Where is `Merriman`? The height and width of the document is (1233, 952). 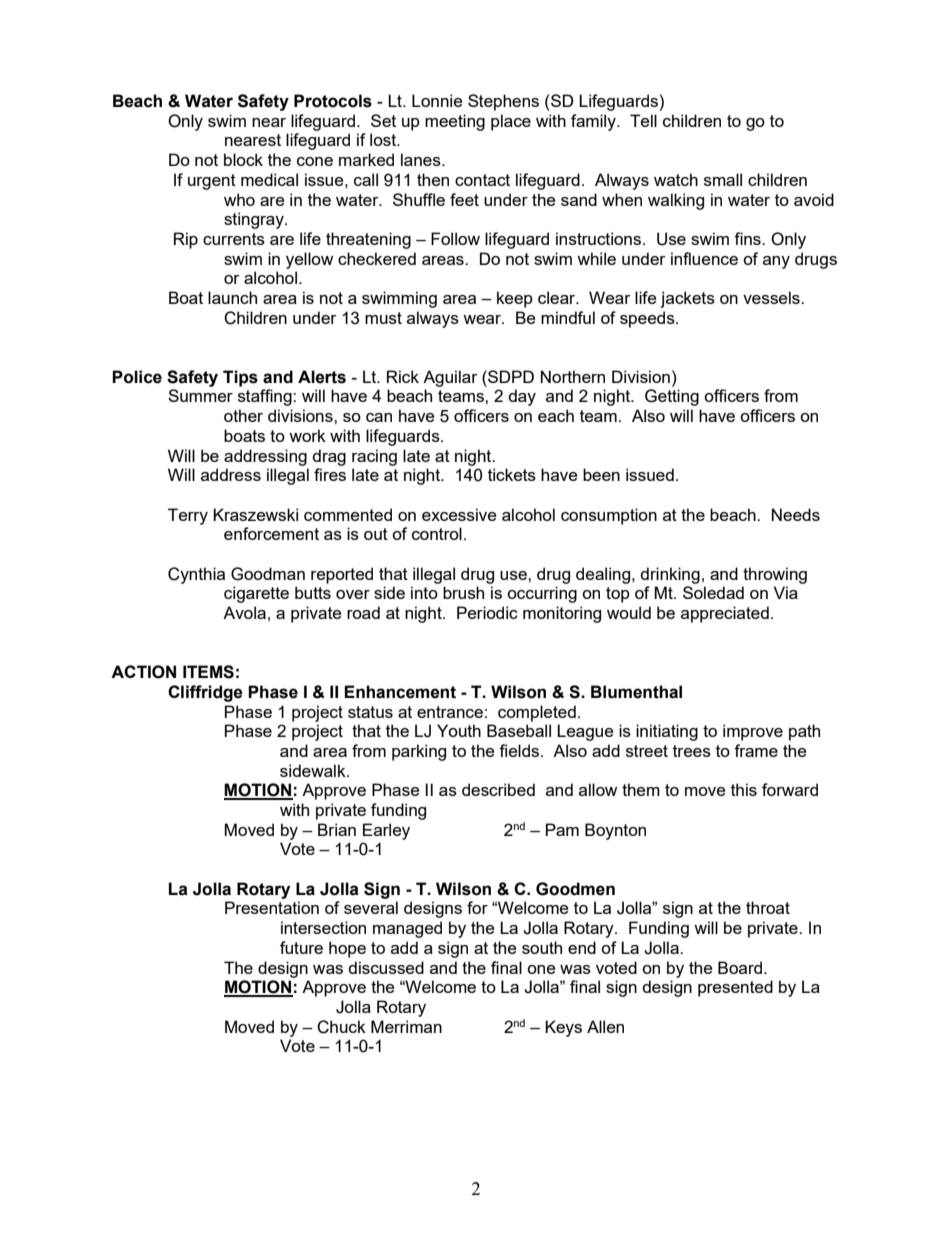
Merriman is located at coordinates (406, 1026).
